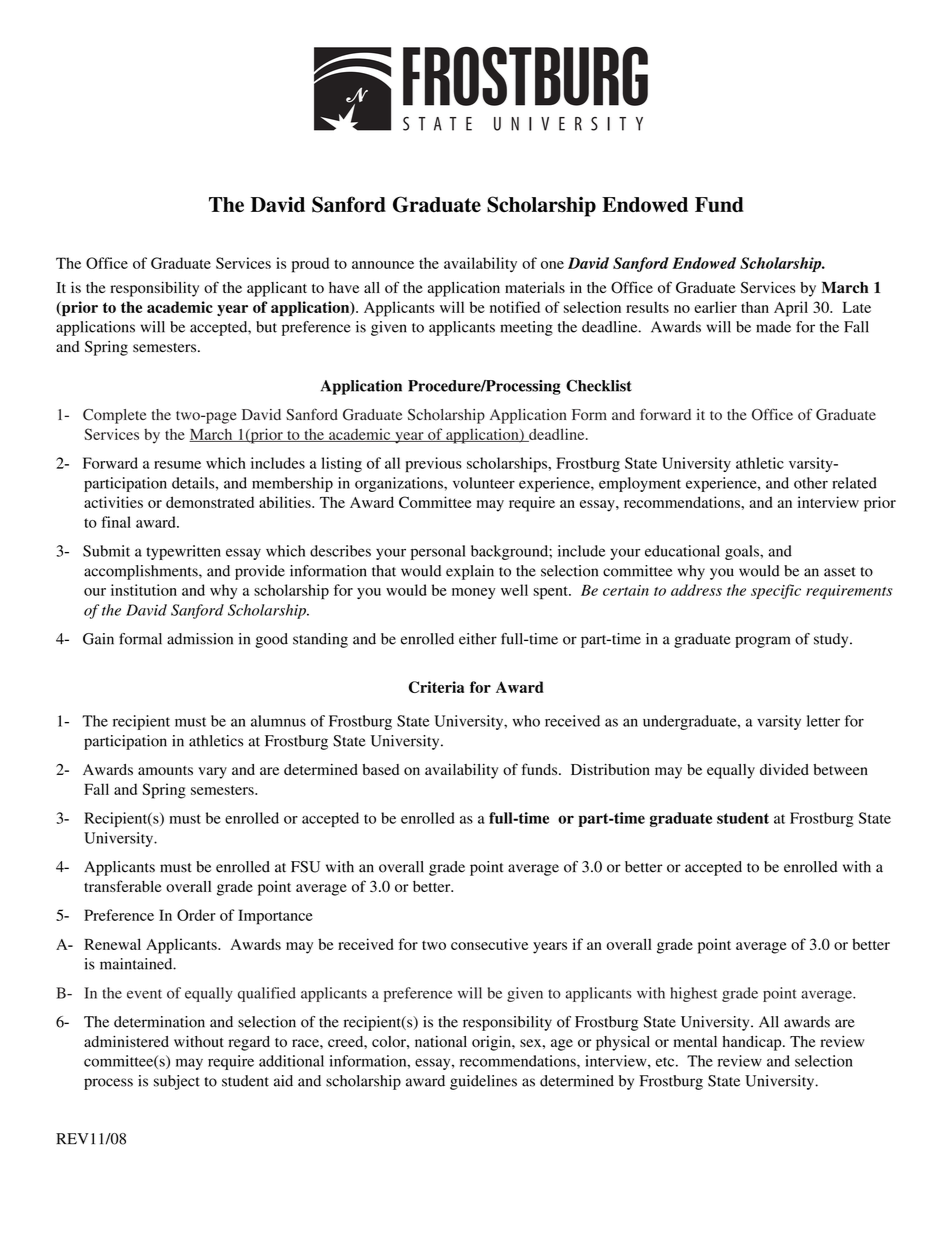 This image has width=952, height=1233. I want to click on transferable, so click(123, 886).
